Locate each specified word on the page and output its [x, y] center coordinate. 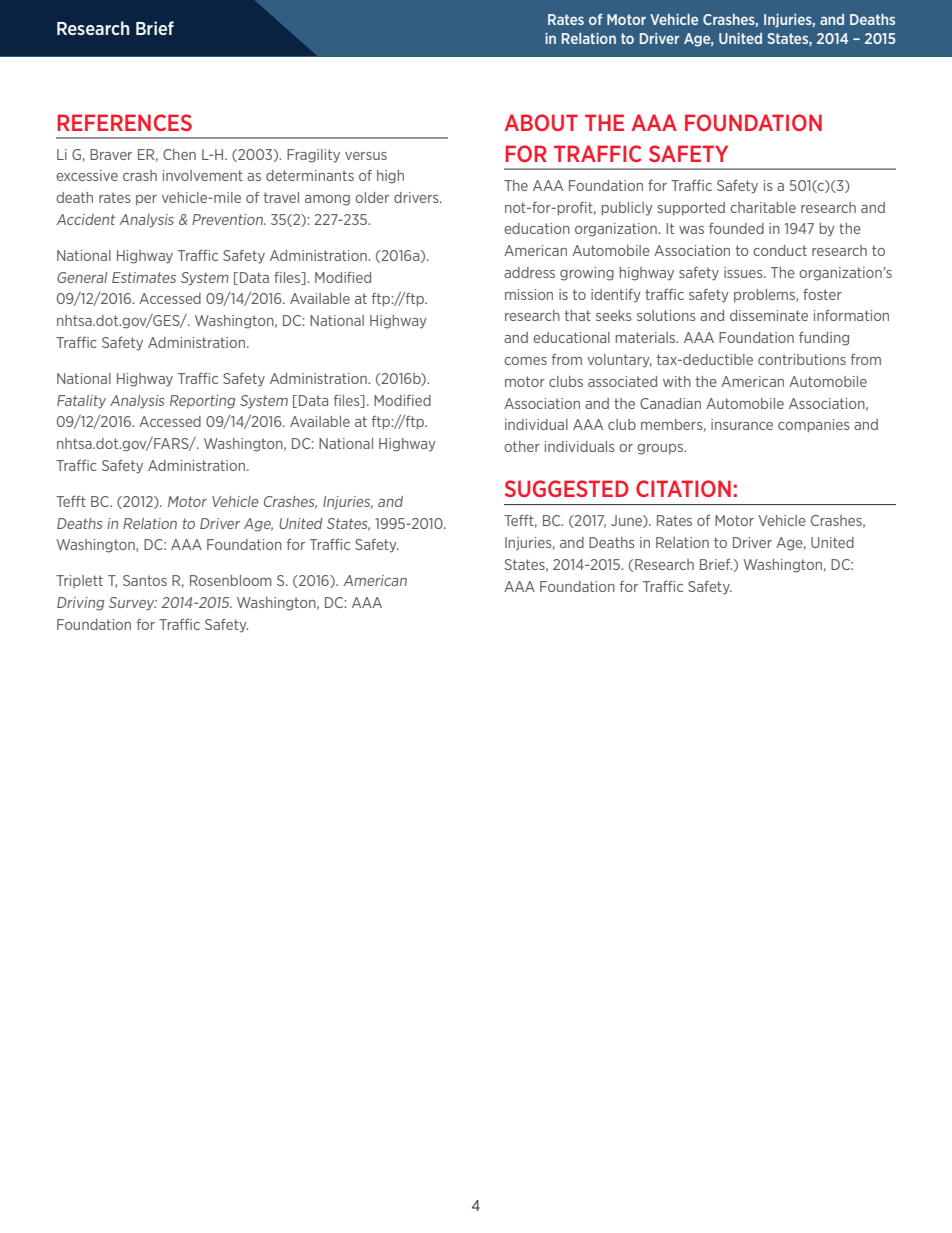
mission [529, 294]
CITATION [683, 488]
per [146, 200]
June [627, 521]
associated [622, 381]
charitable [763, 207]
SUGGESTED [567, 488]
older [372, 197]
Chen [179, 154]
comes [525, 361]
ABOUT [541, 122]
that [578, 315]
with [677, 381]
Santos [145, 580]
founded [736, 228]
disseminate [769, 315]
